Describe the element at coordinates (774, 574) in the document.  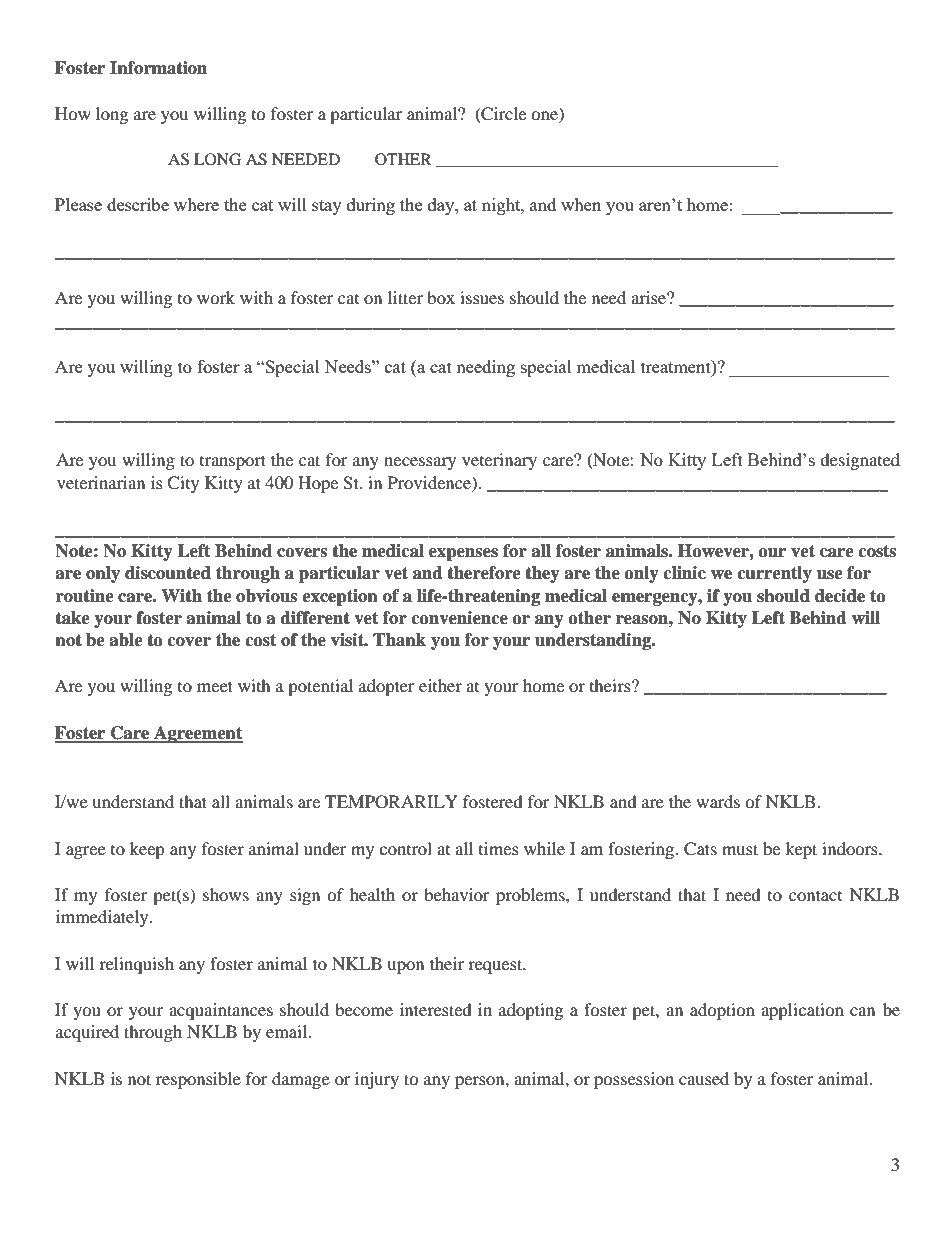
I see `currently` at that location.
